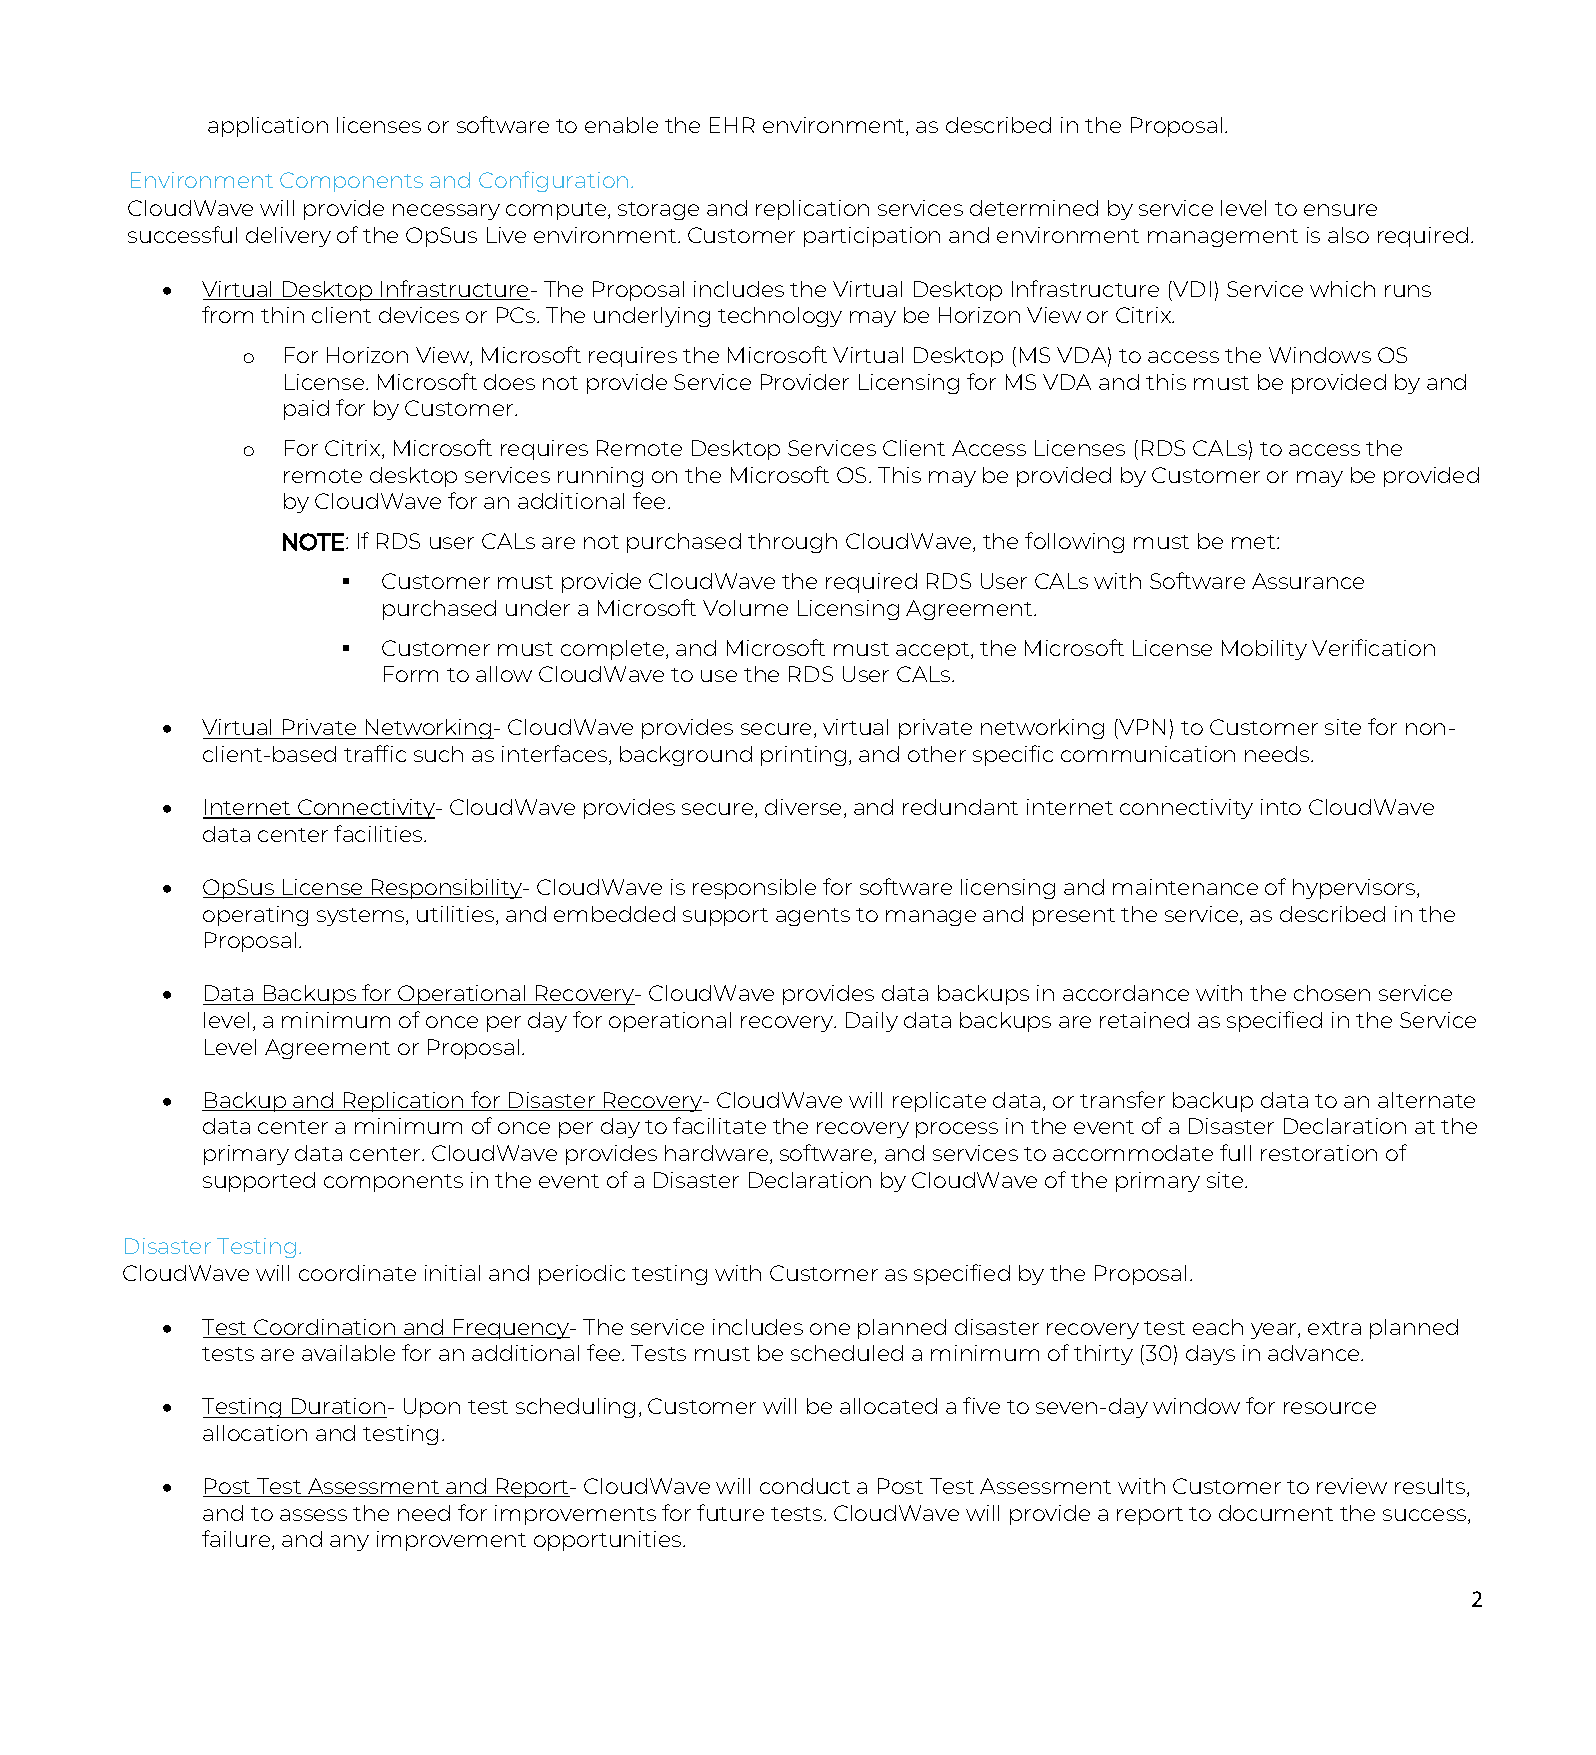 This image has height=1755, width=1596. Describe the element at coordinates (1340, 210) in the image. I see `ensure` at that location.
